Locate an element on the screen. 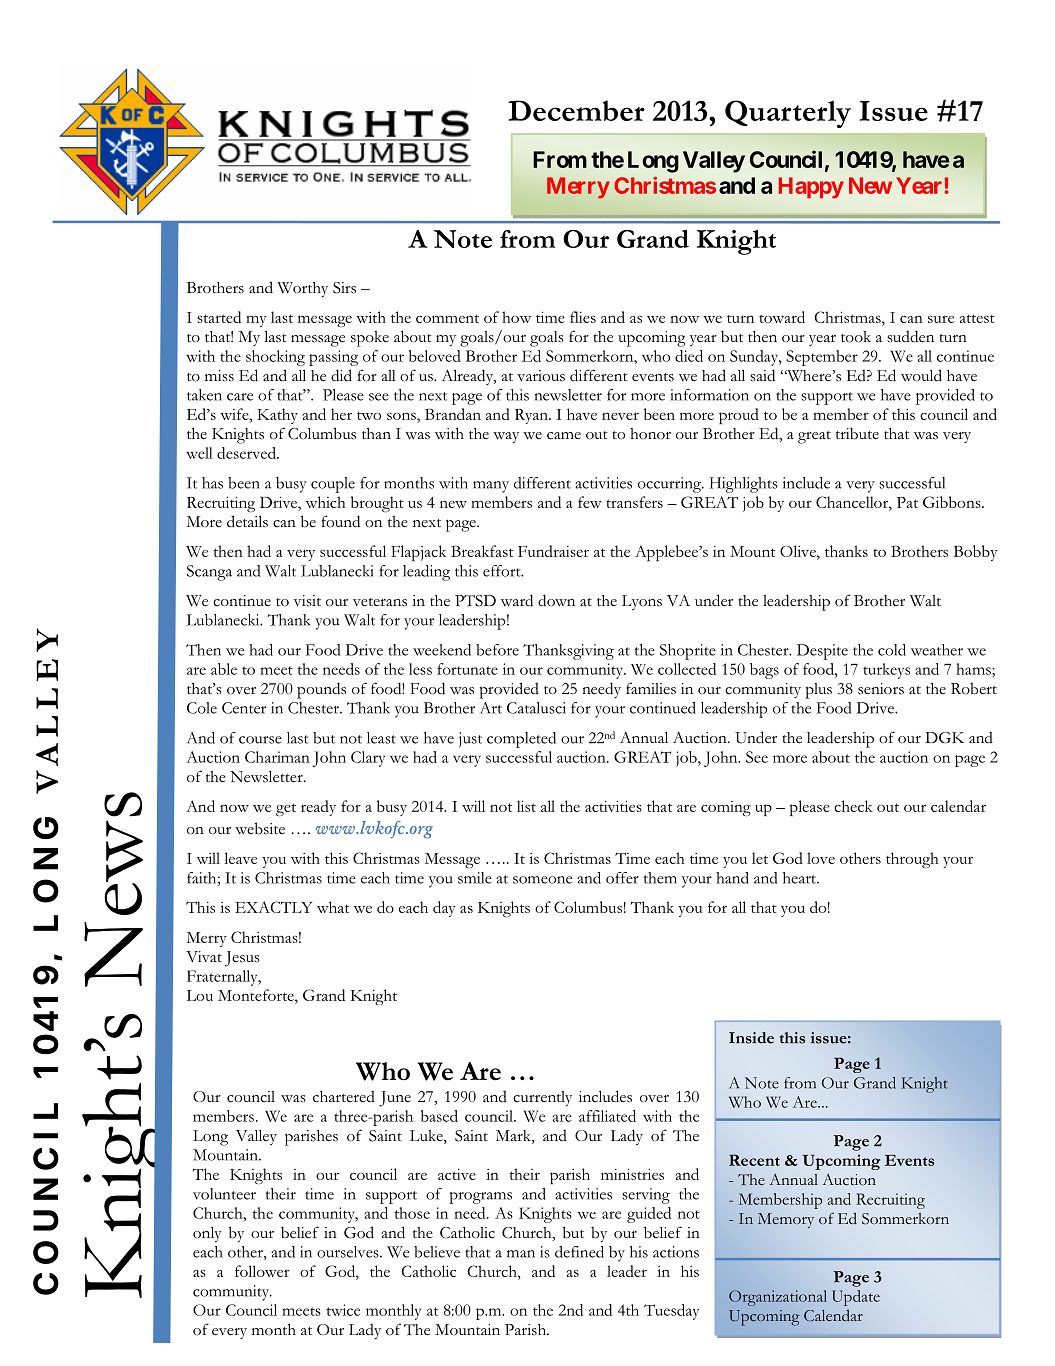 This screenshot has height=1366, width=1055. Happy is located at coordinates (811, 188).
